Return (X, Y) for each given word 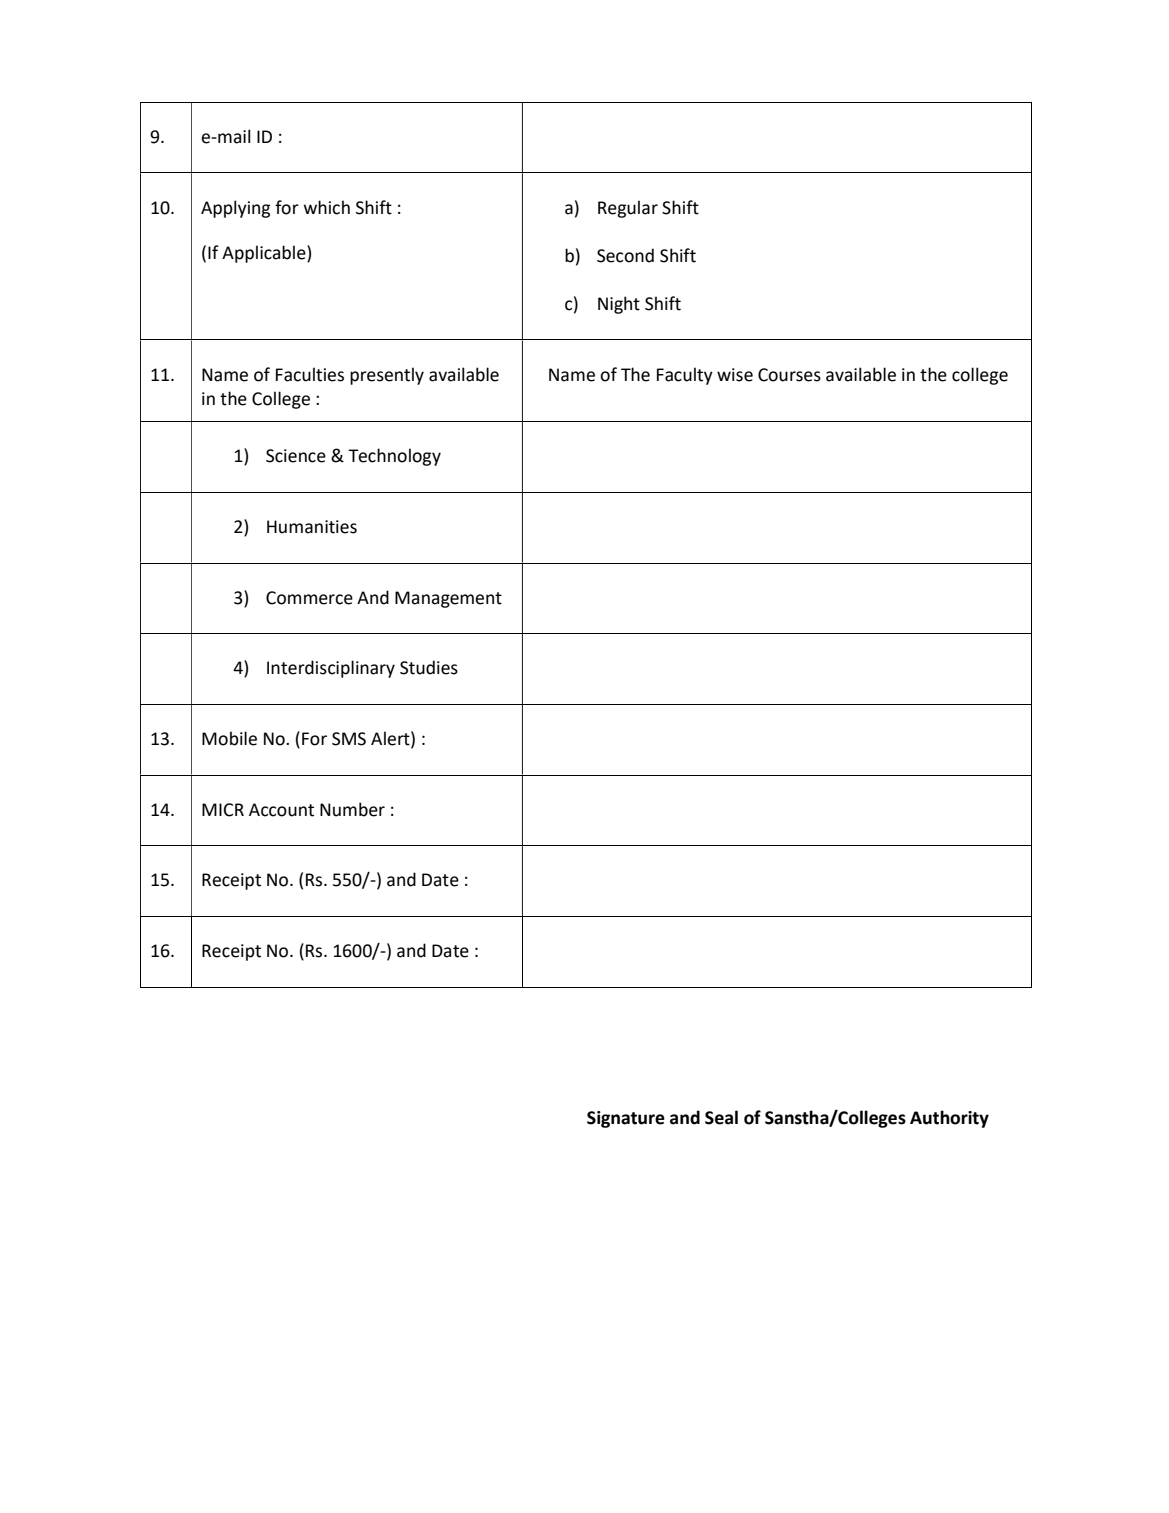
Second (625, 255)
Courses (789, 375)
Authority (949, 1119)
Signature (626, 1119)
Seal (721, 1117)
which (327, 207)
